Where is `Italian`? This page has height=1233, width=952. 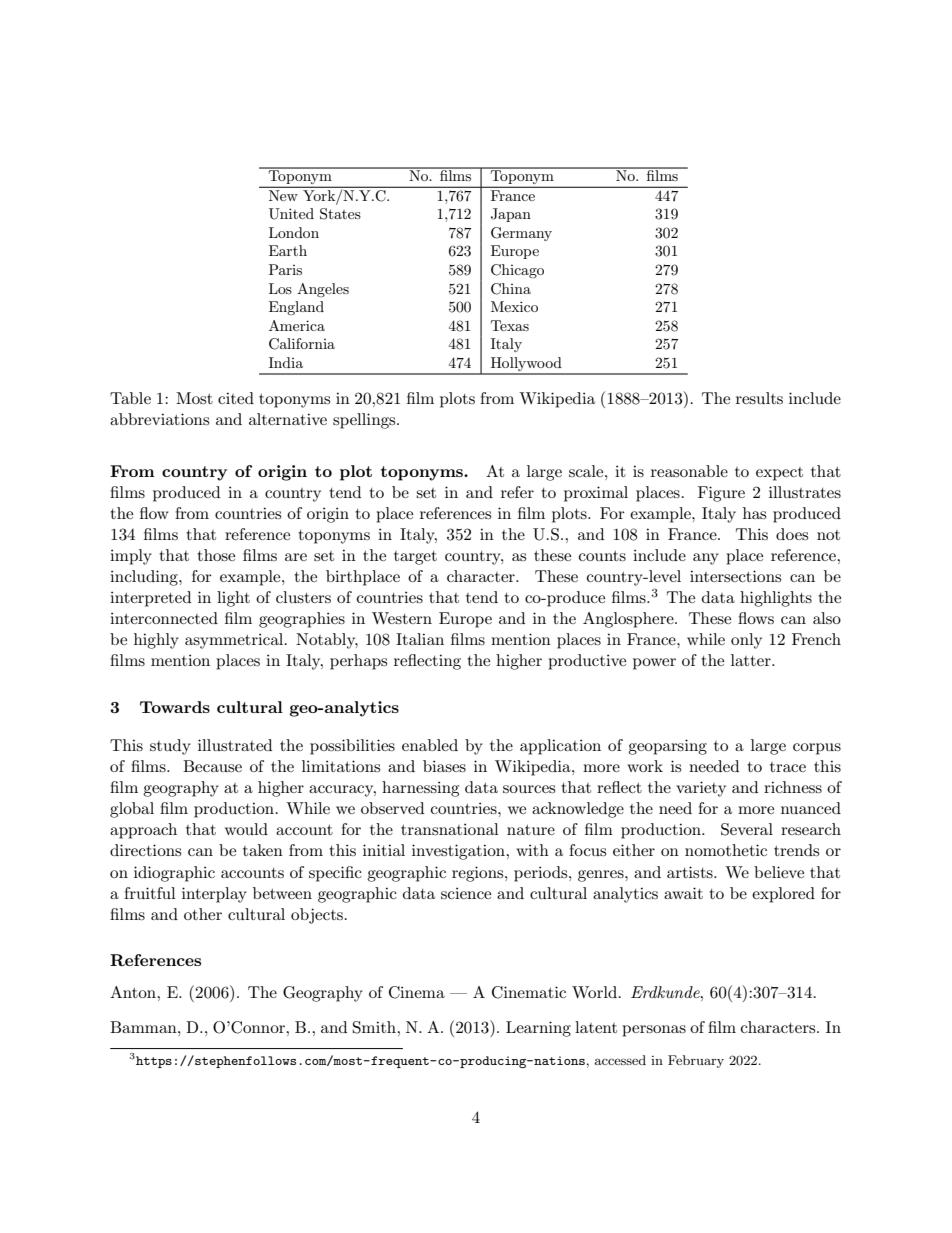
Italian is located at coordinates (420, 639).
